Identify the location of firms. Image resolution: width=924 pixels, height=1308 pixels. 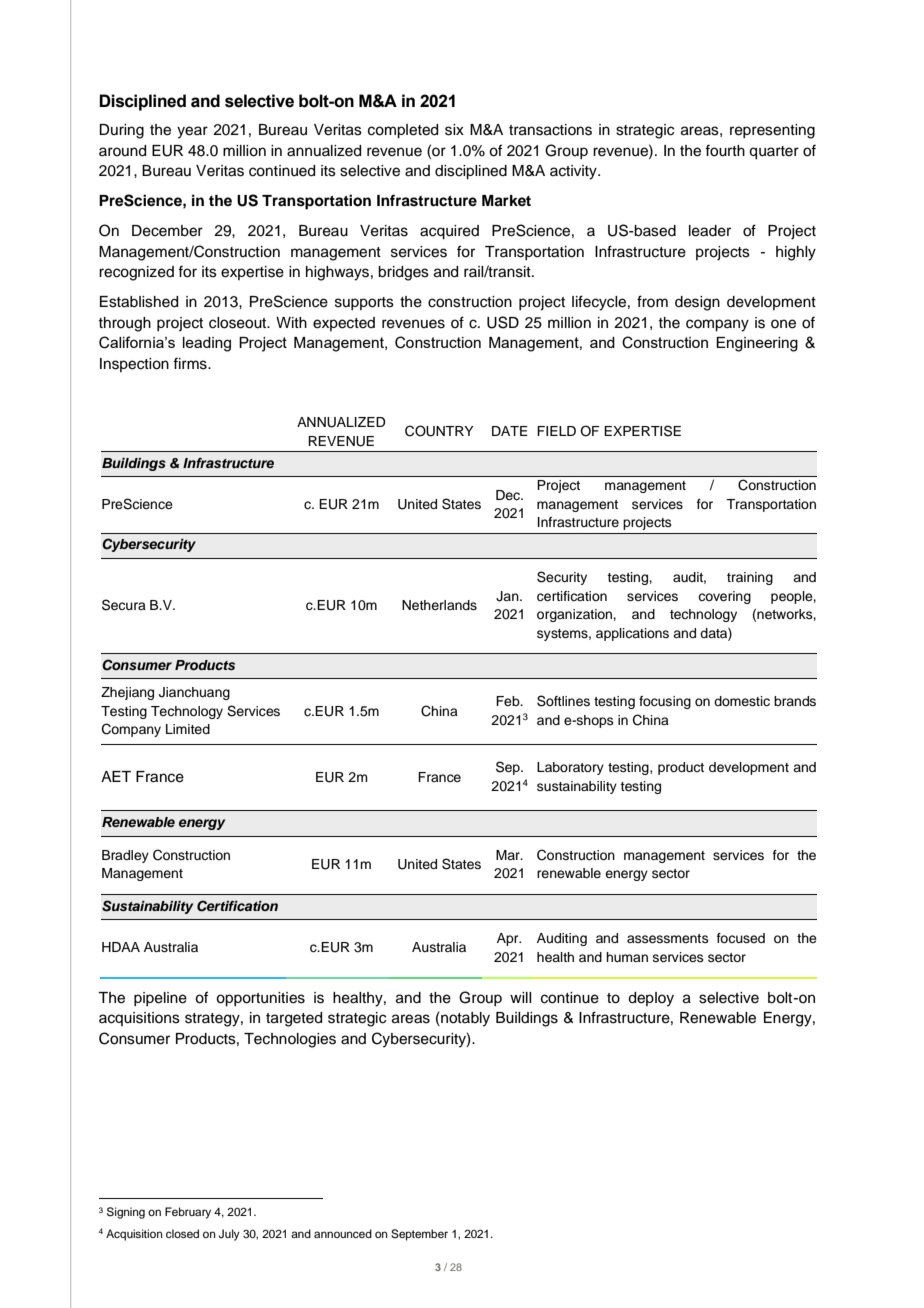
(191, 363).
